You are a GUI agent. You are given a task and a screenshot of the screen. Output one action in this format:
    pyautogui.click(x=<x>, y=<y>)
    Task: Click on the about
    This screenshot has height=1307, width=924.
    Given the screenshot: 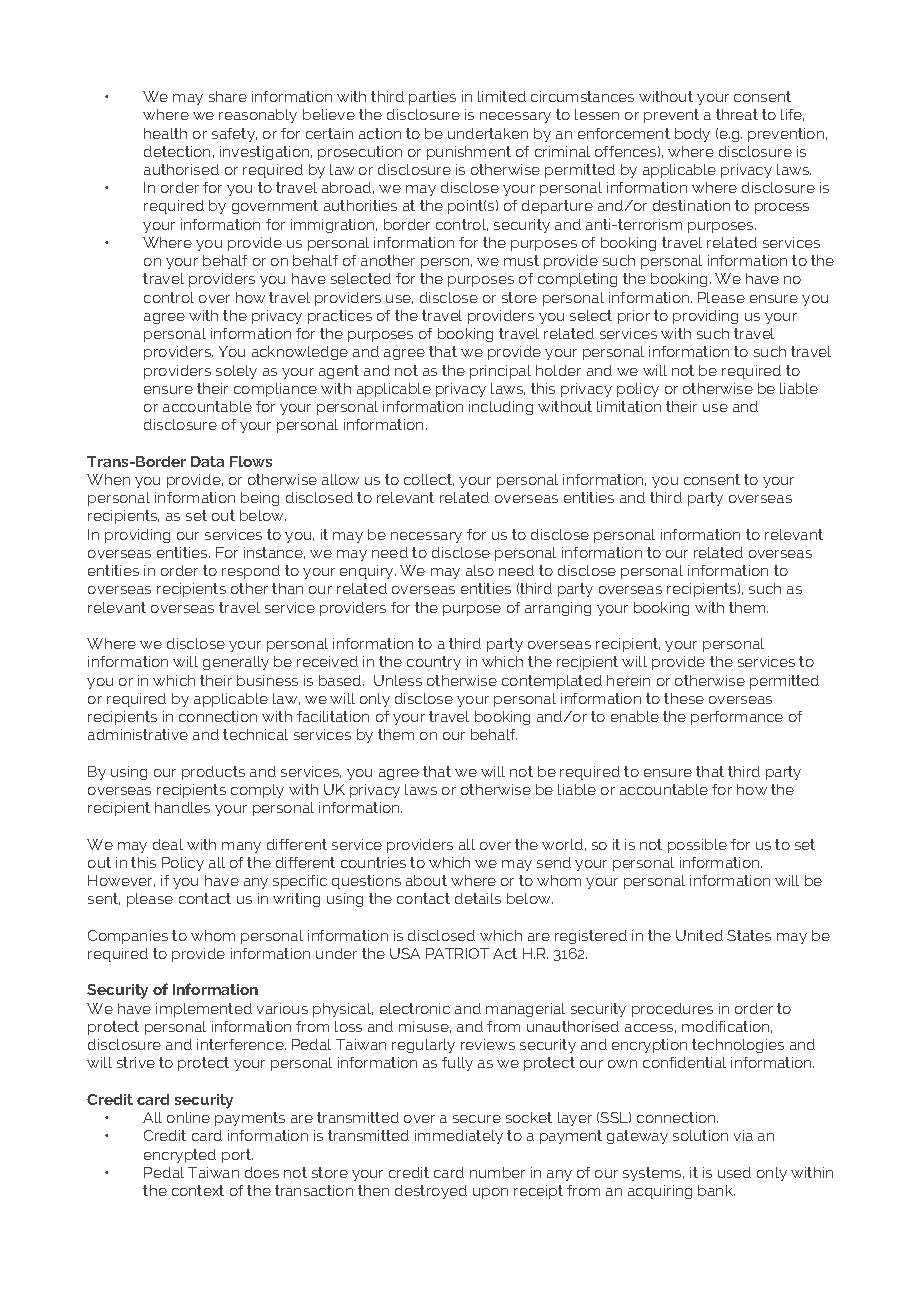 What is the action you would take?
    pyautogui.click(x=426, y=880)
